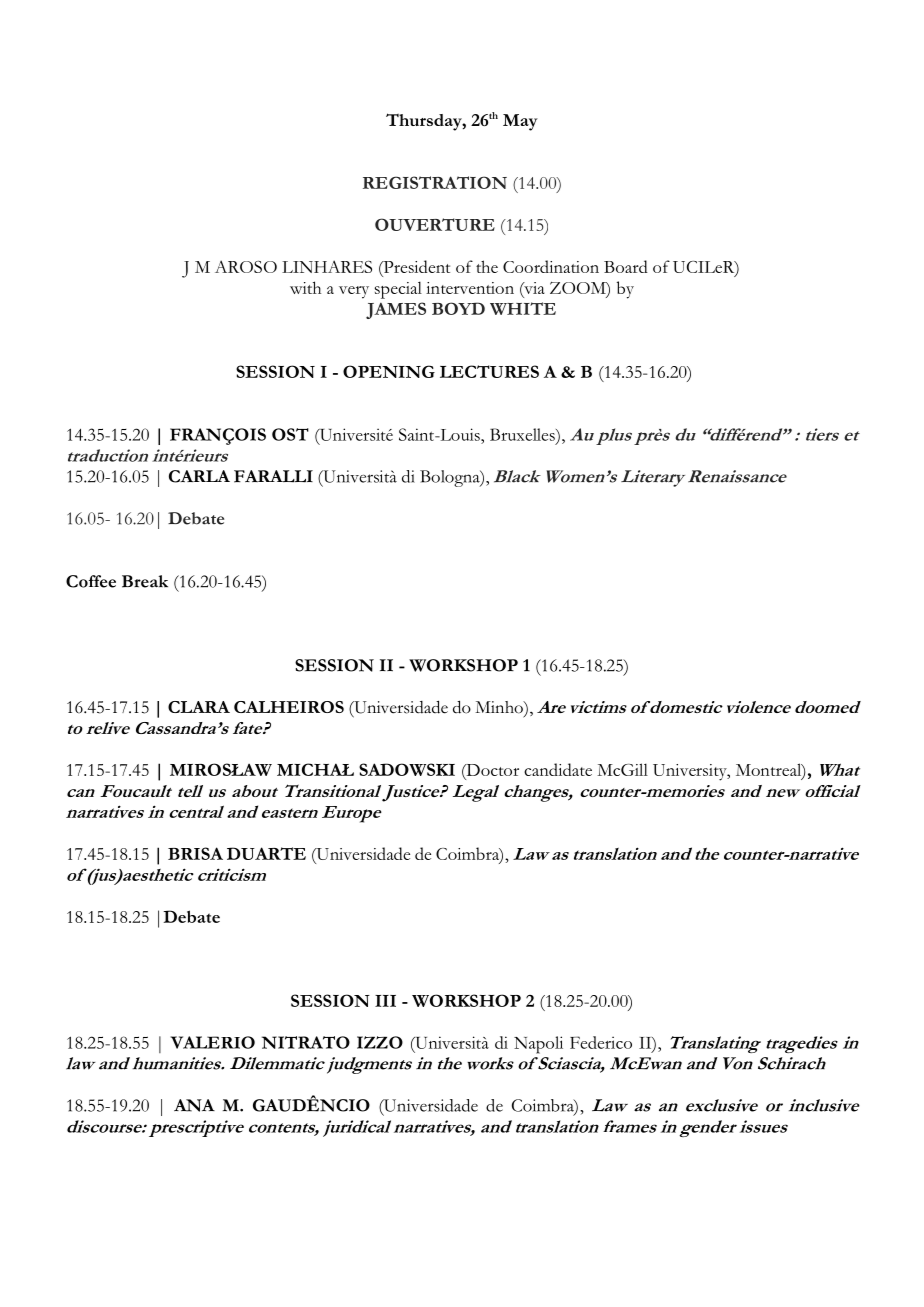 The image size is (924, 1307). What do you see at coordinates (520, 122) in the image?
I see `May` at bounding box center [520, 122].
